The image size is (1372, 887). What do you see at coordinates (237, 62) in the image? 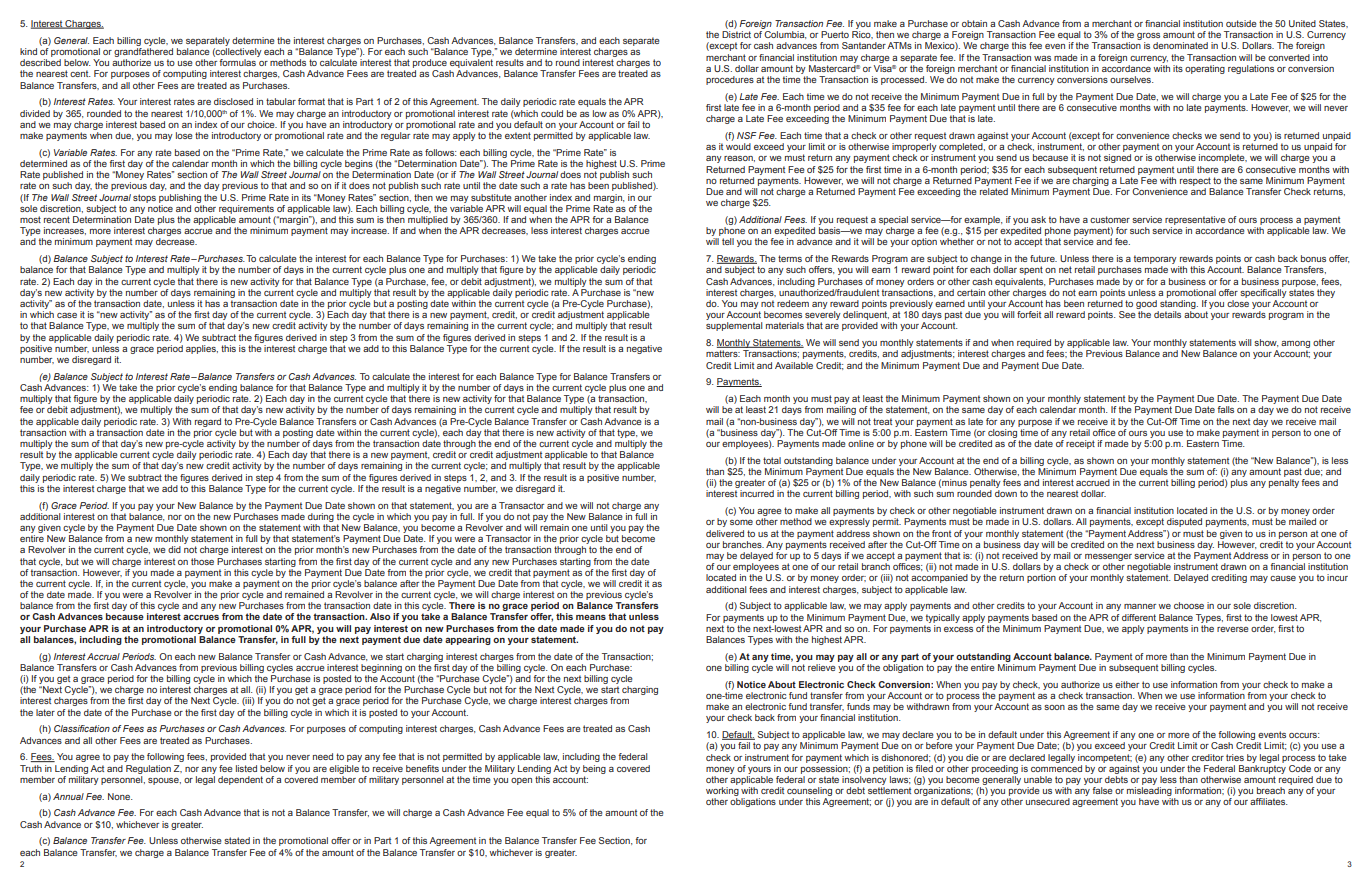
I see `formulas` at bounding box center [237, 62].
